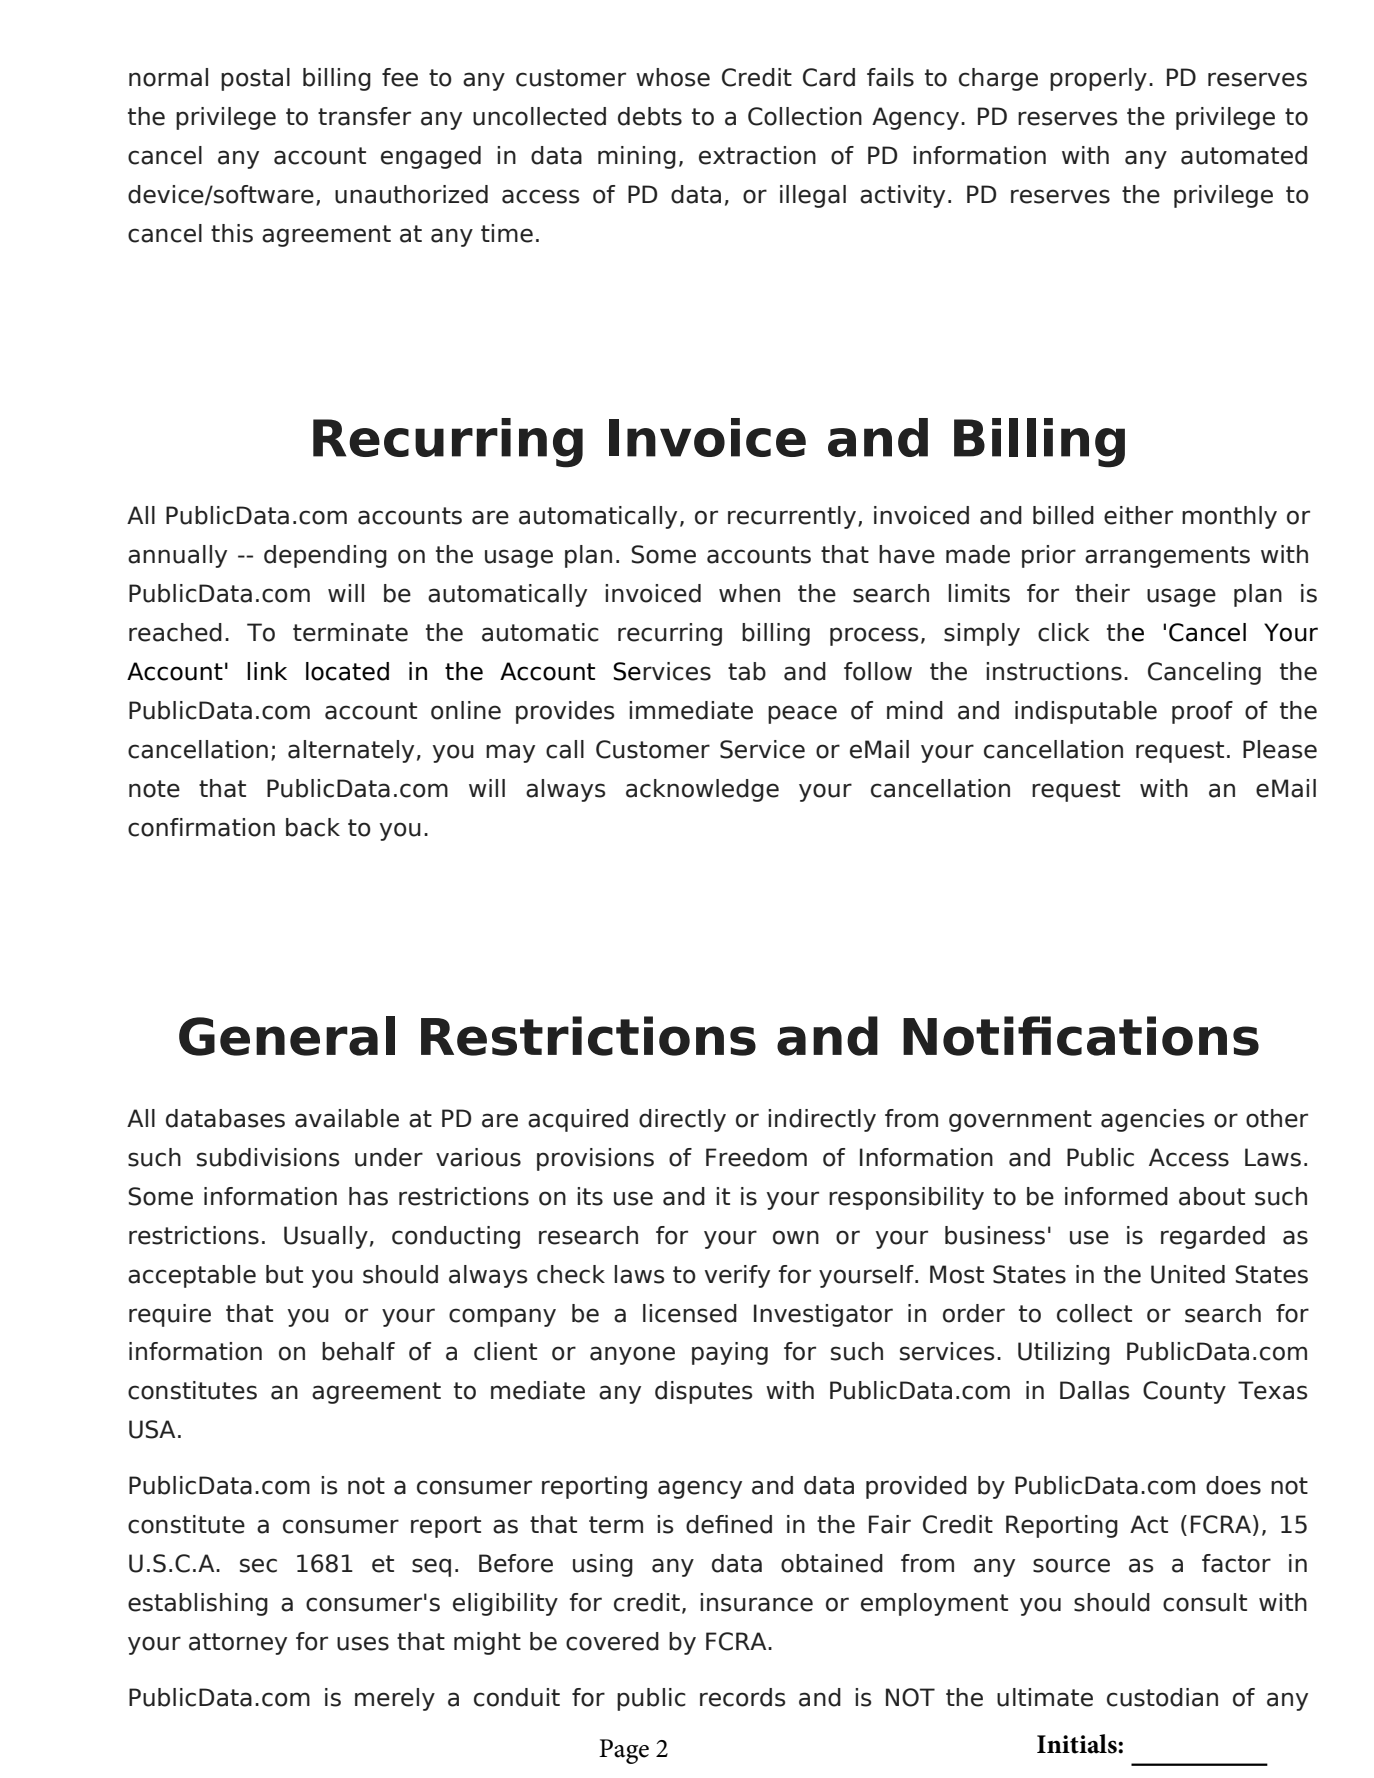 The image size is (1374, 1778). I want to click on back, so click(313, 827).
